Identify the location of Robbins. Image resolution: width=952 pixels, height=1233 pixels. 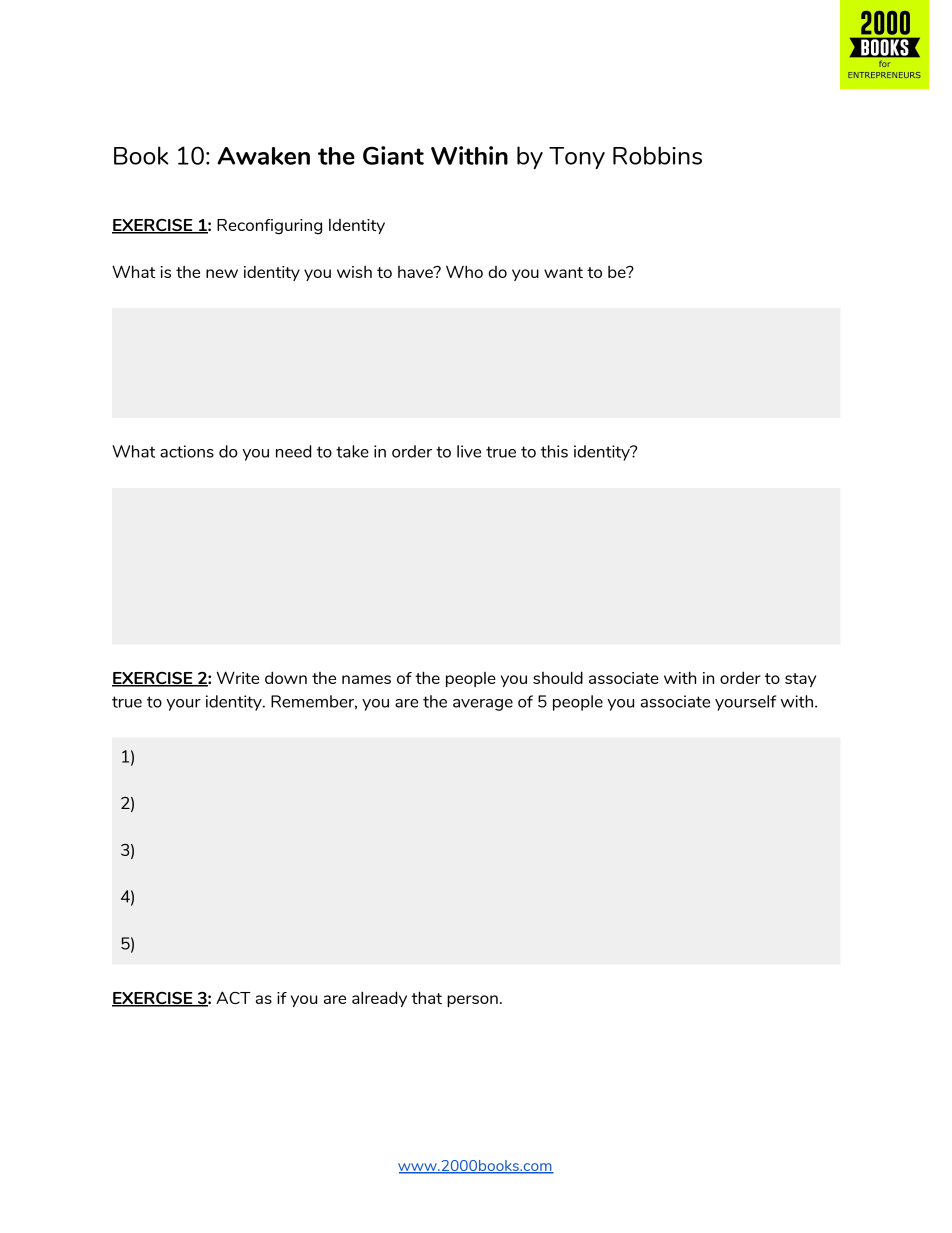
(657, 155).
